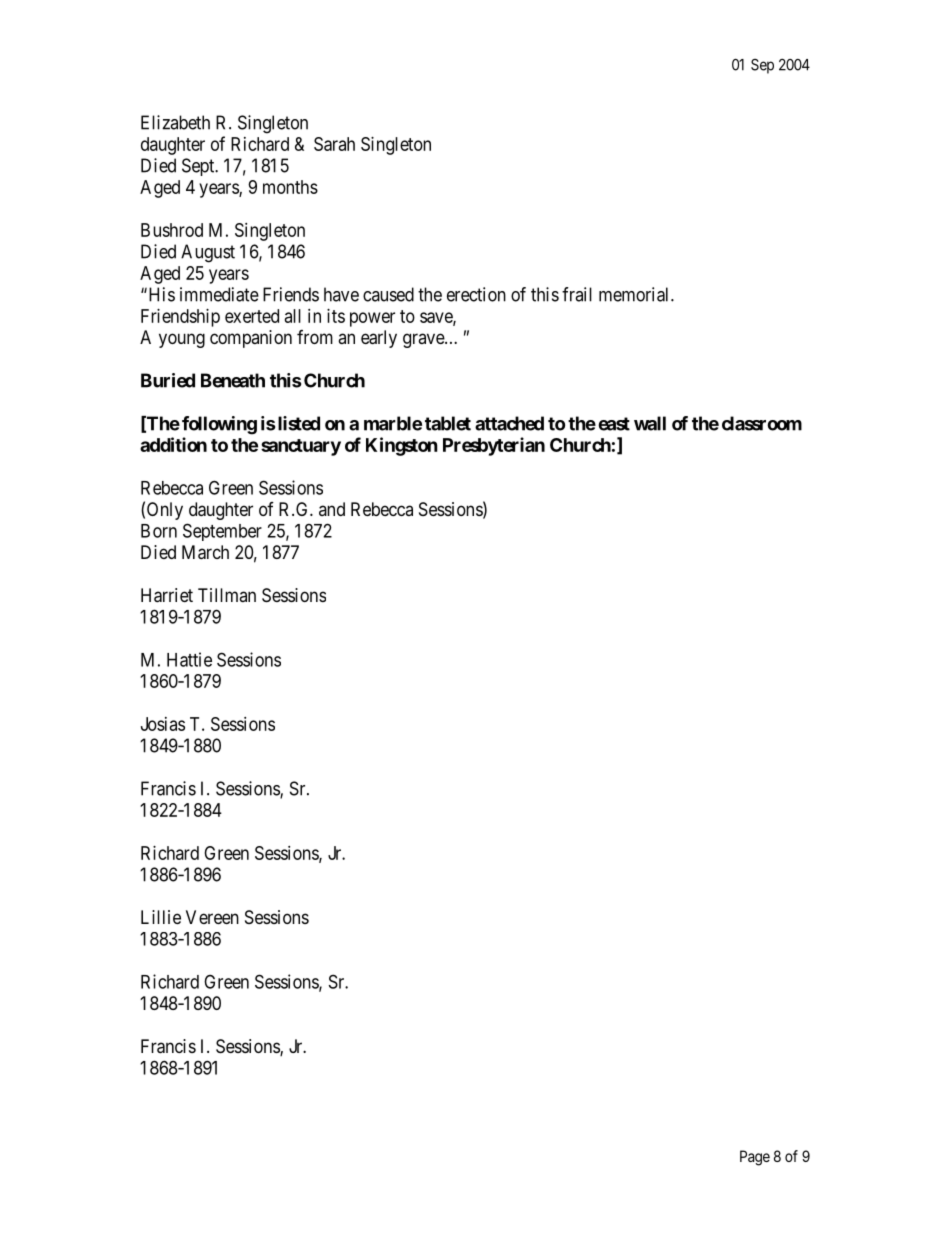 The image size is (952, 1233). Describe the element at coordinates (334, 144) in the screenshot. I see `Sarah` at that location.
